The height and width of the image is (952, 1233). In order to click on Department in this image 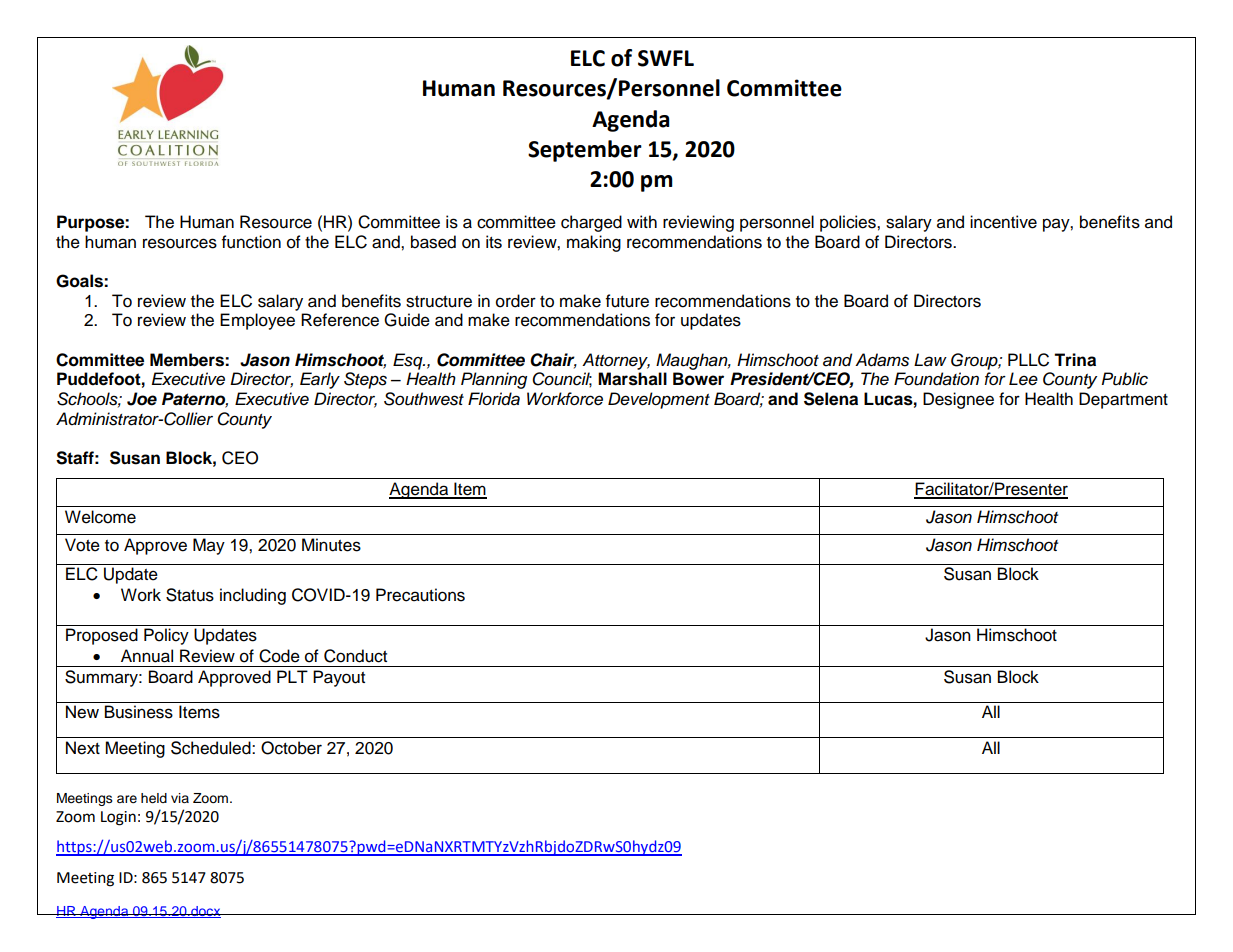, I will do `click(1123, 400)`.
